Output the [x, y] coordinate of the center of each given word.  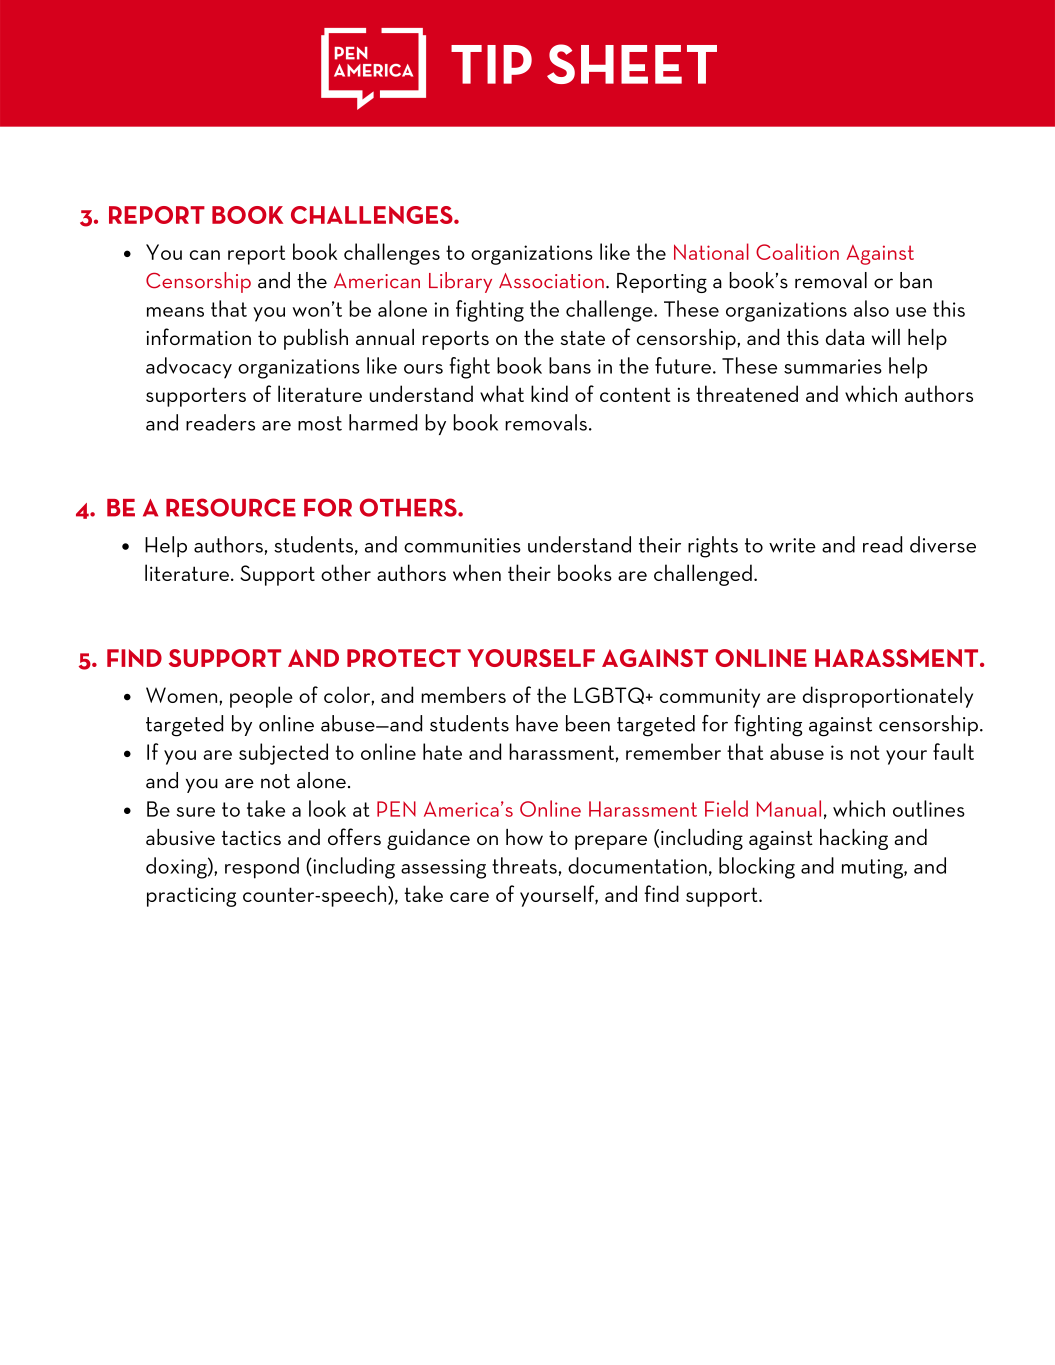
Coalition [797, 251]
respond [262, 868]
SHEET [632, 64]
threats [524, 865]
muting [873, 869]
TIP [491, 64]
